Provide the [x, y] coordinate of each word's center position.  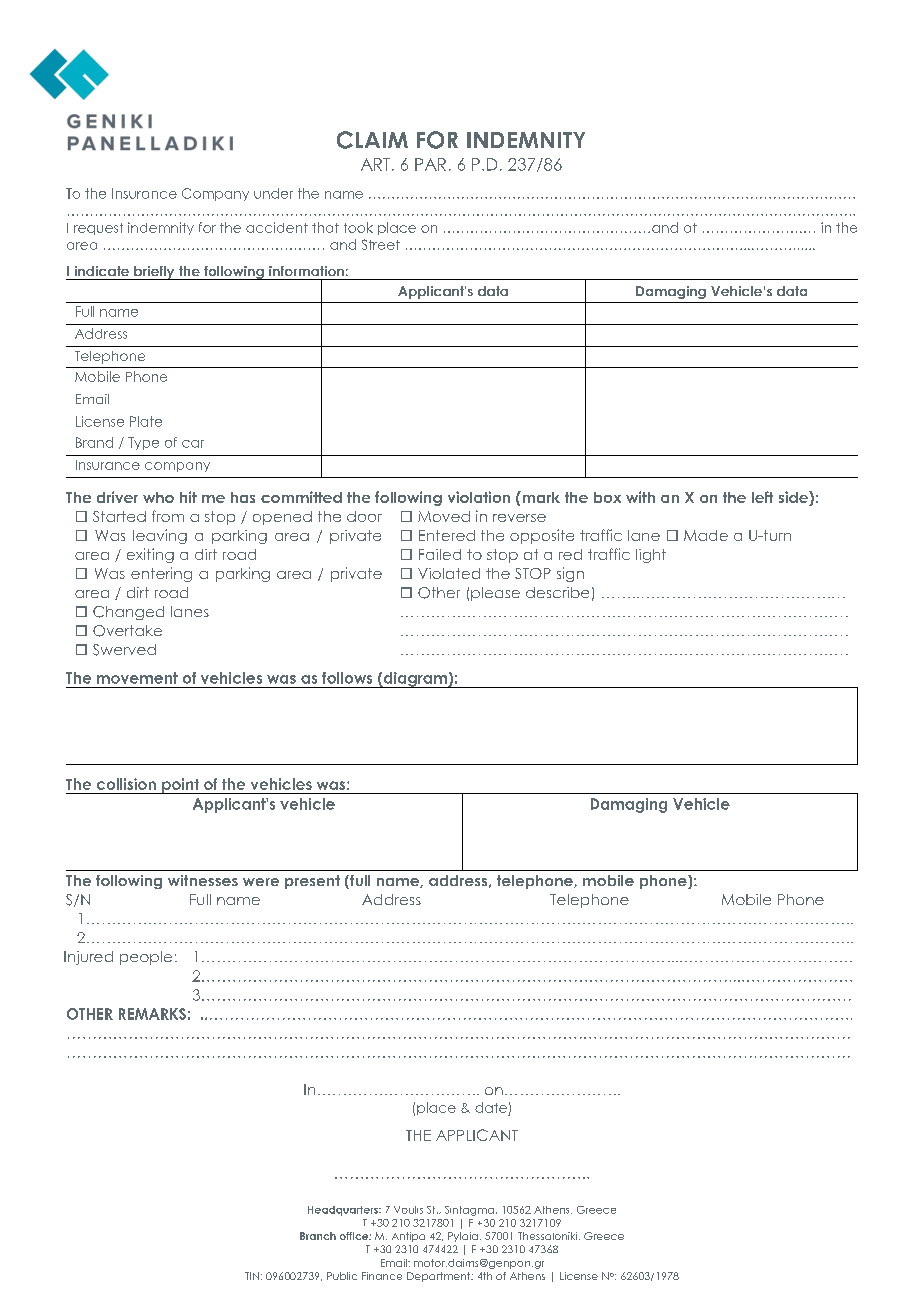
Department [440, 1277]
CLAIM [372, 140]
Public [342, 1276]
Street [381, 244]
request [98, 229]
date [491, 1107]
